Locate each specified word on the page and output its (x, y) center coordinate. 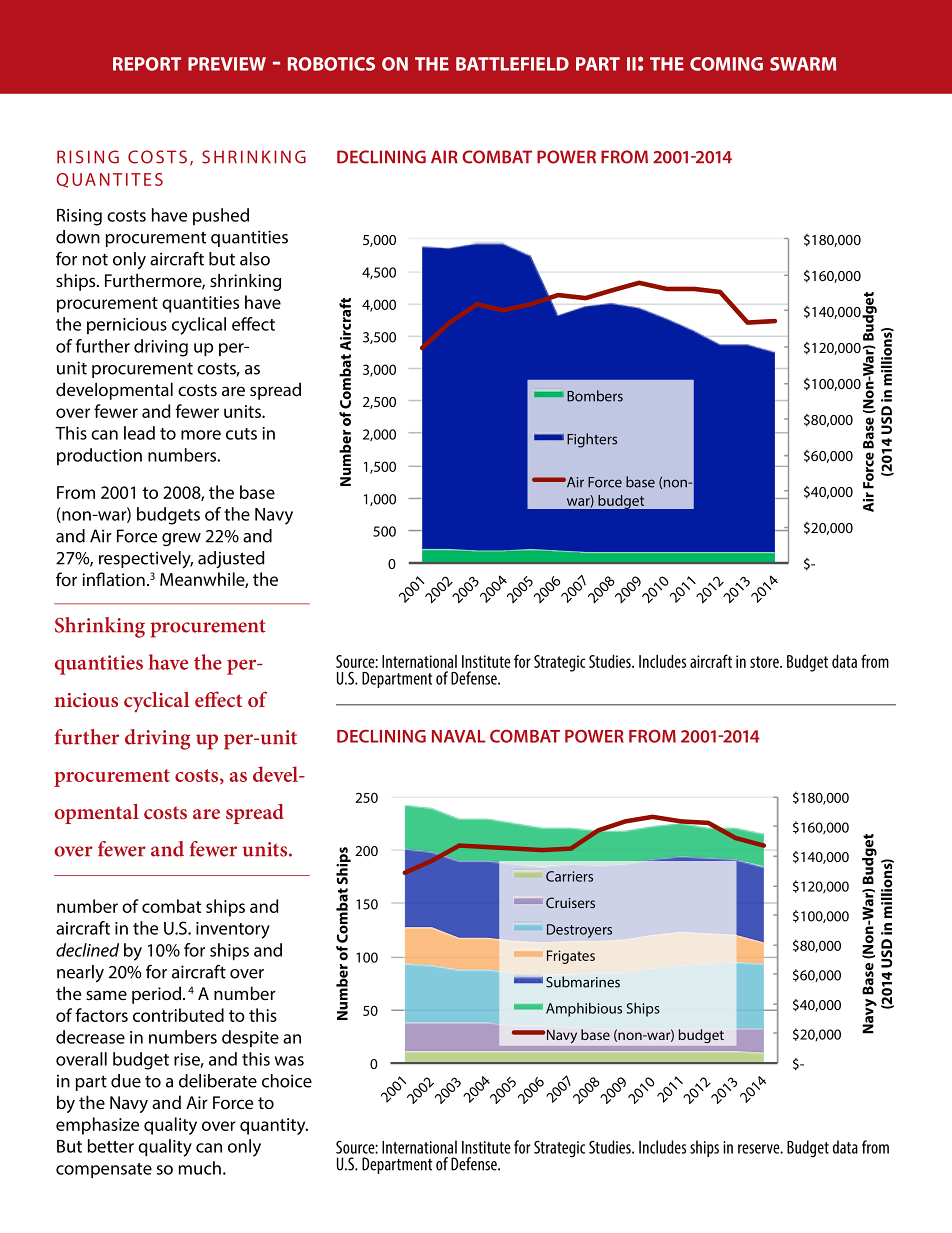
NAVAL (459, 736)
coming (726, 64)
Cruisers (570, 902)
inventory (233, 930)
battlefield (512, 64)
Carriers (569, 876)
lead (139, 433)
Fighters (592, 440)
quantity (274, 1126)
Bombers (595, 396)
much (200, 1168)
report (147, 64)
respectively (146, 560)
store (765, 662)
